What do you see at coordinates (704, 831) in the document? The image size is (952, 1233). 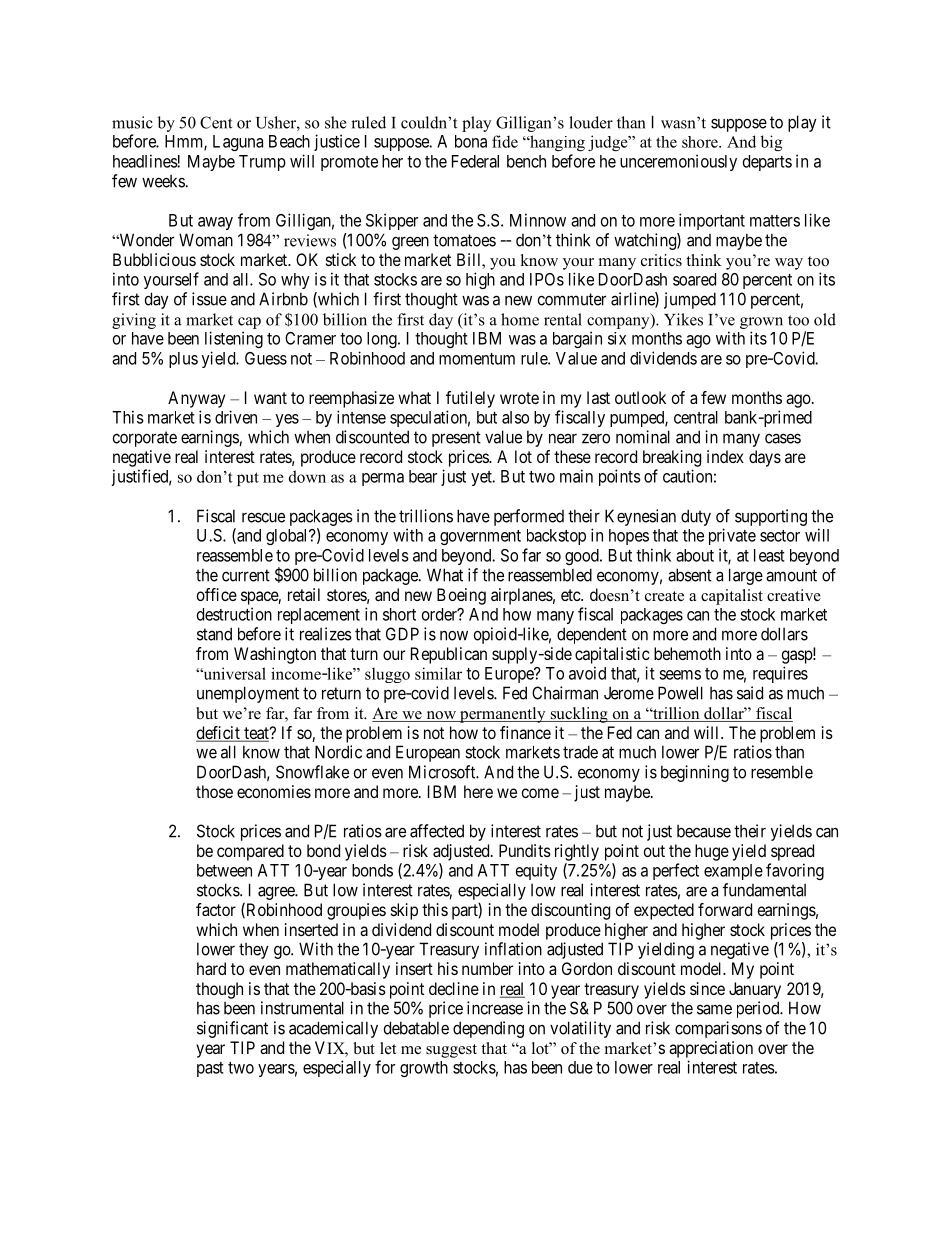 I see `because` at bounding box center [704, 831].
